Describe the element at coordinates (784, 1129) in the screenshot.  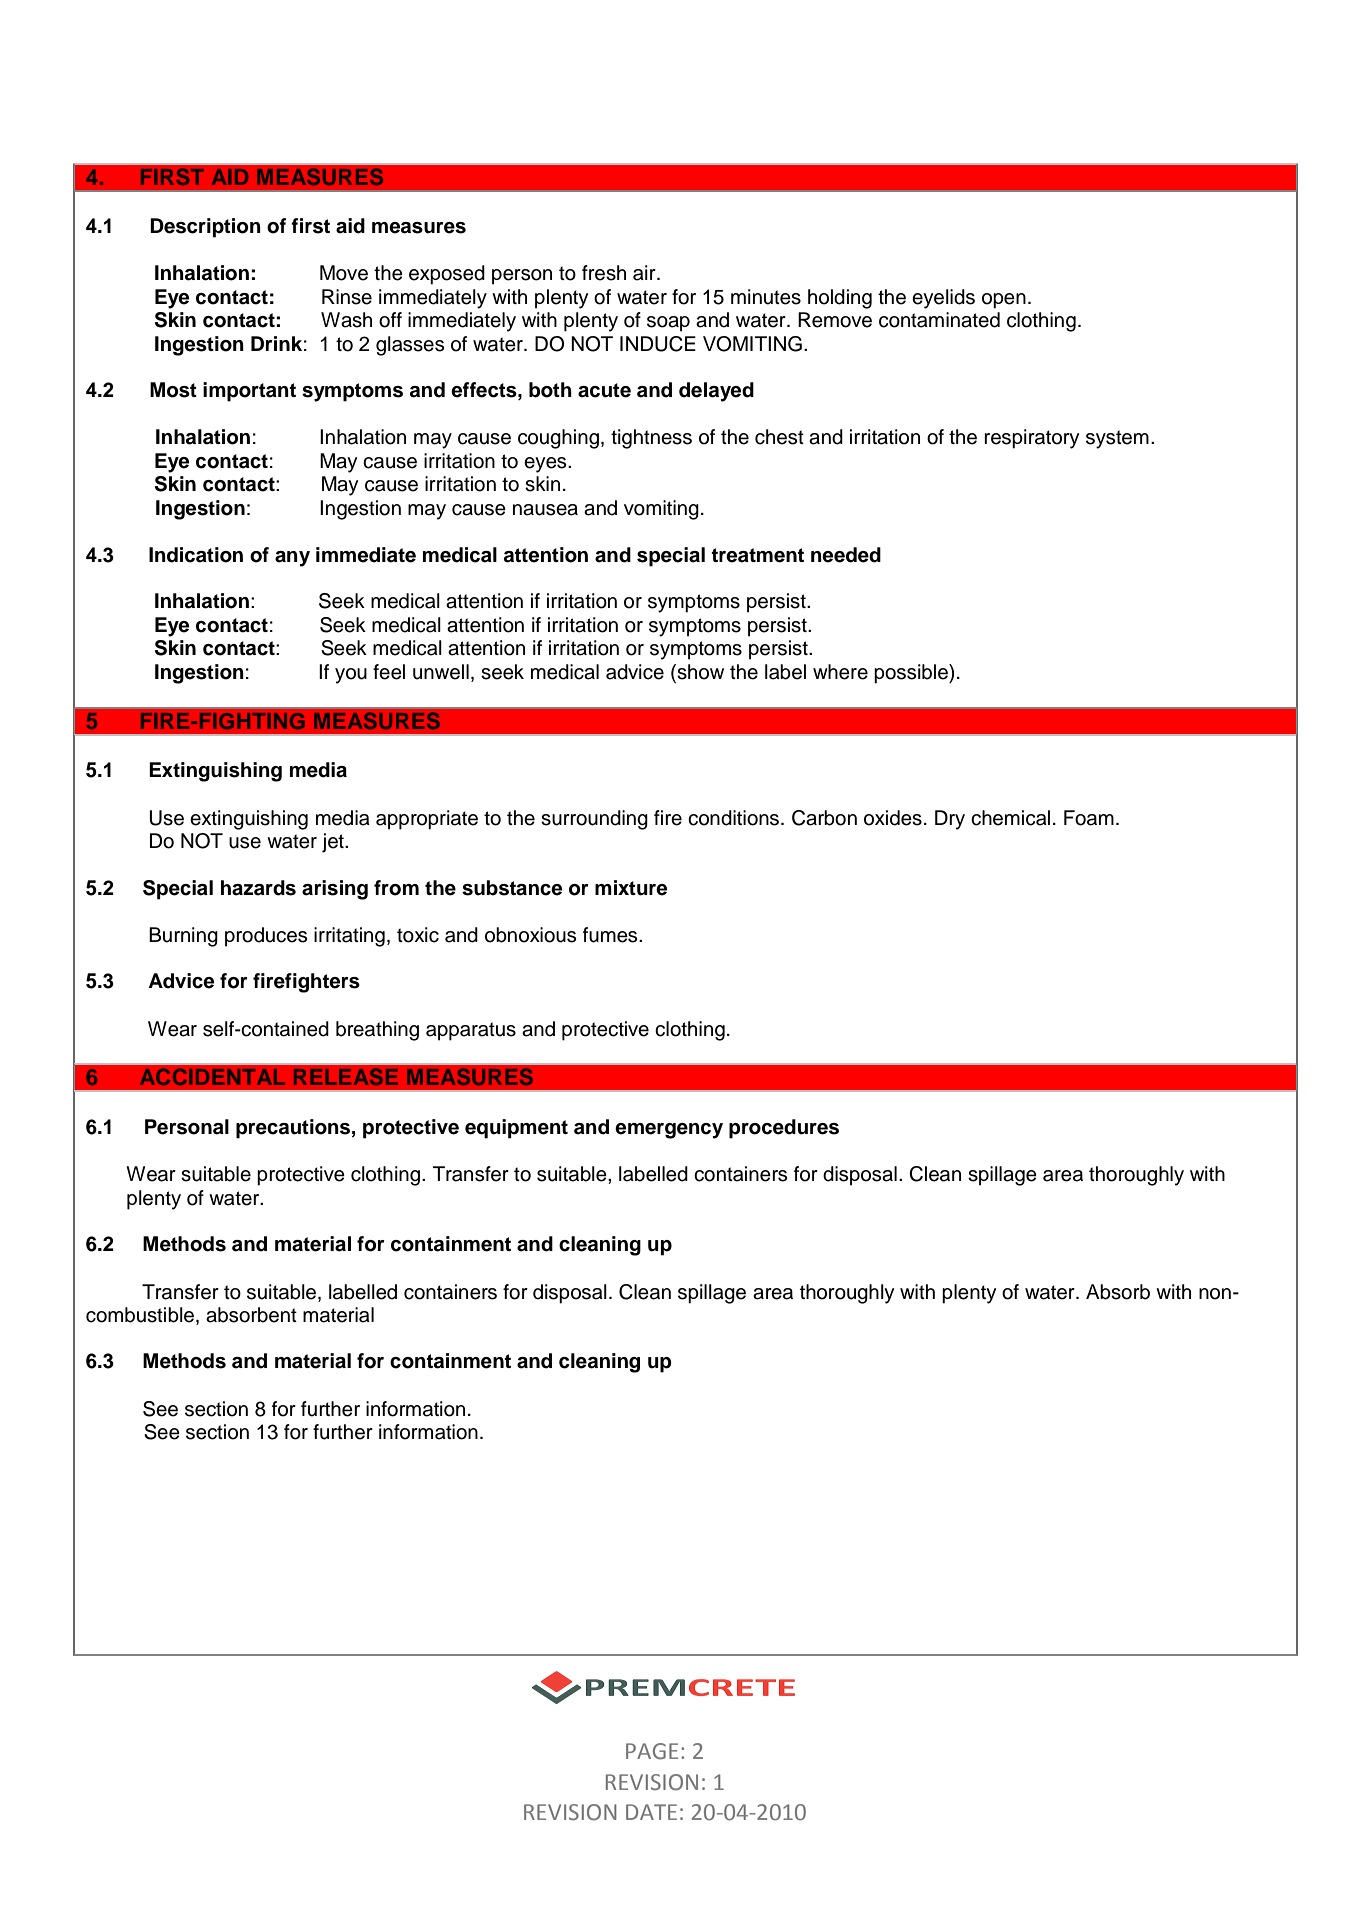
I see `procedures` at that location.
